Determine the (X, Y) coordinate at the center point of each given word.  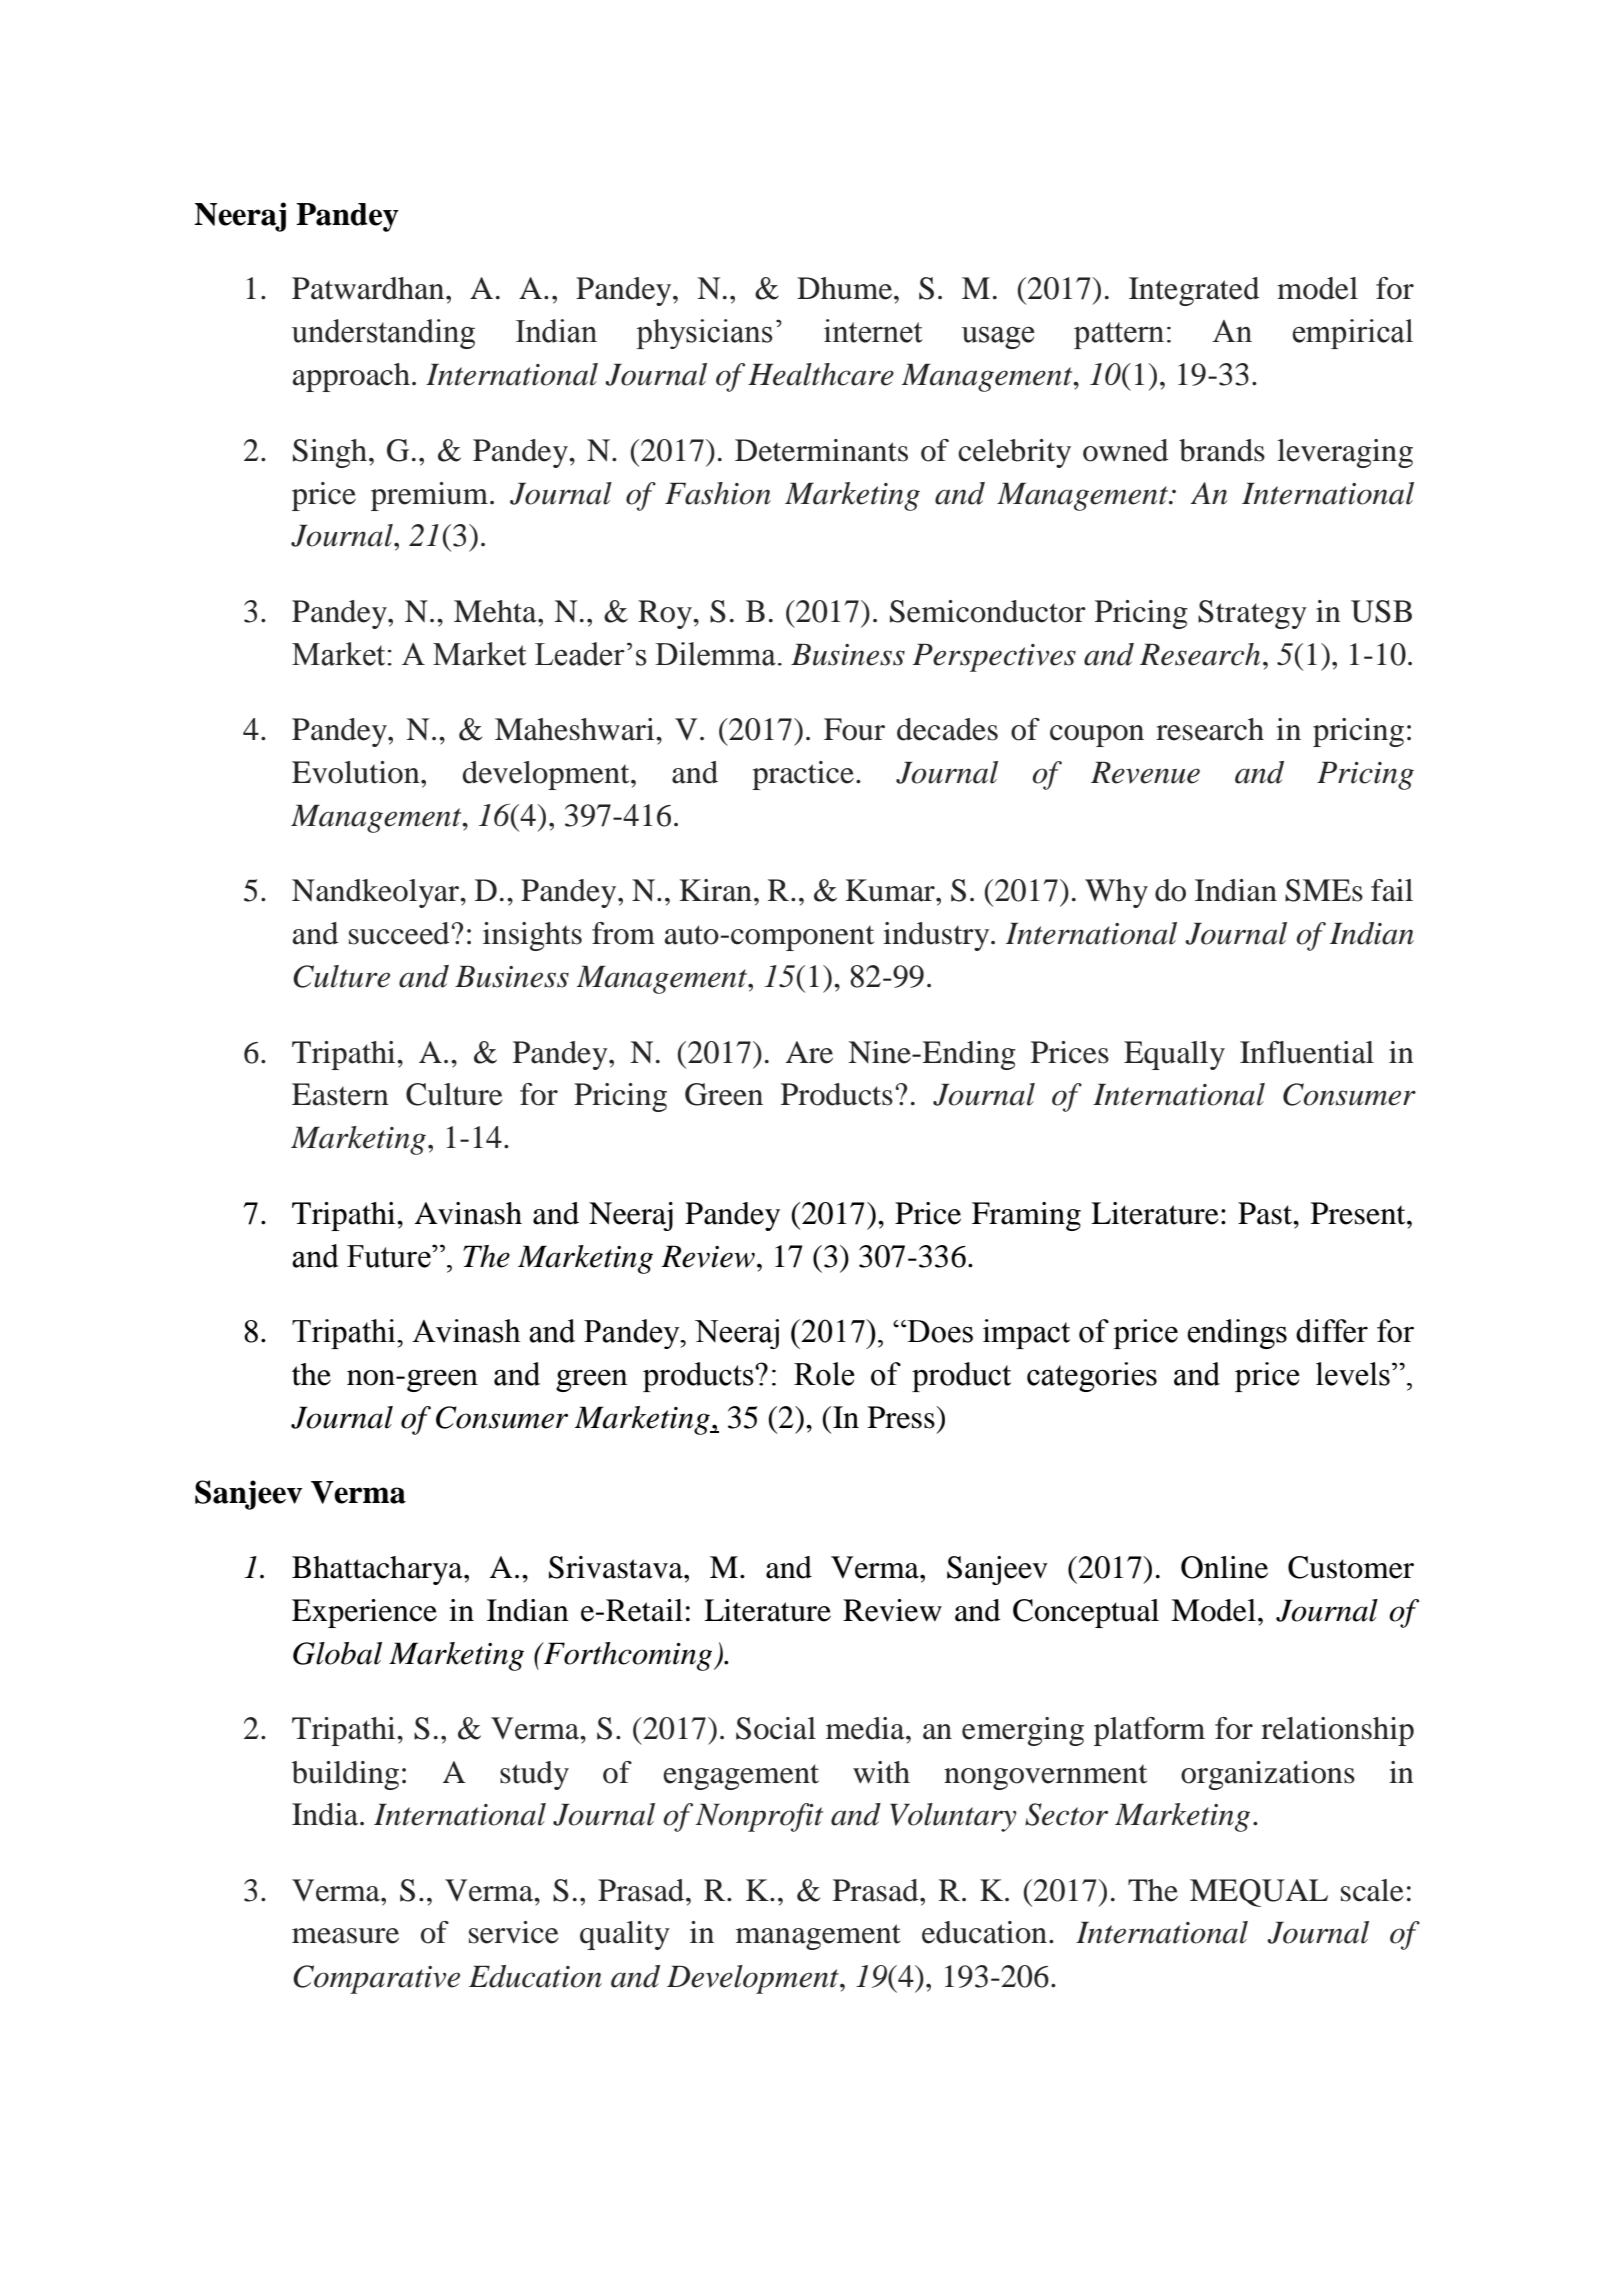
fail (1392, 890)
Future (390, 1256)
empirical (1352, 334)
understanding (383, 334)
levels (1353, 1374)
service (514, 1932)
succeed (399, 933)
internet (873, 331)
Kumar (891, 890)
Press (902, 1417)
